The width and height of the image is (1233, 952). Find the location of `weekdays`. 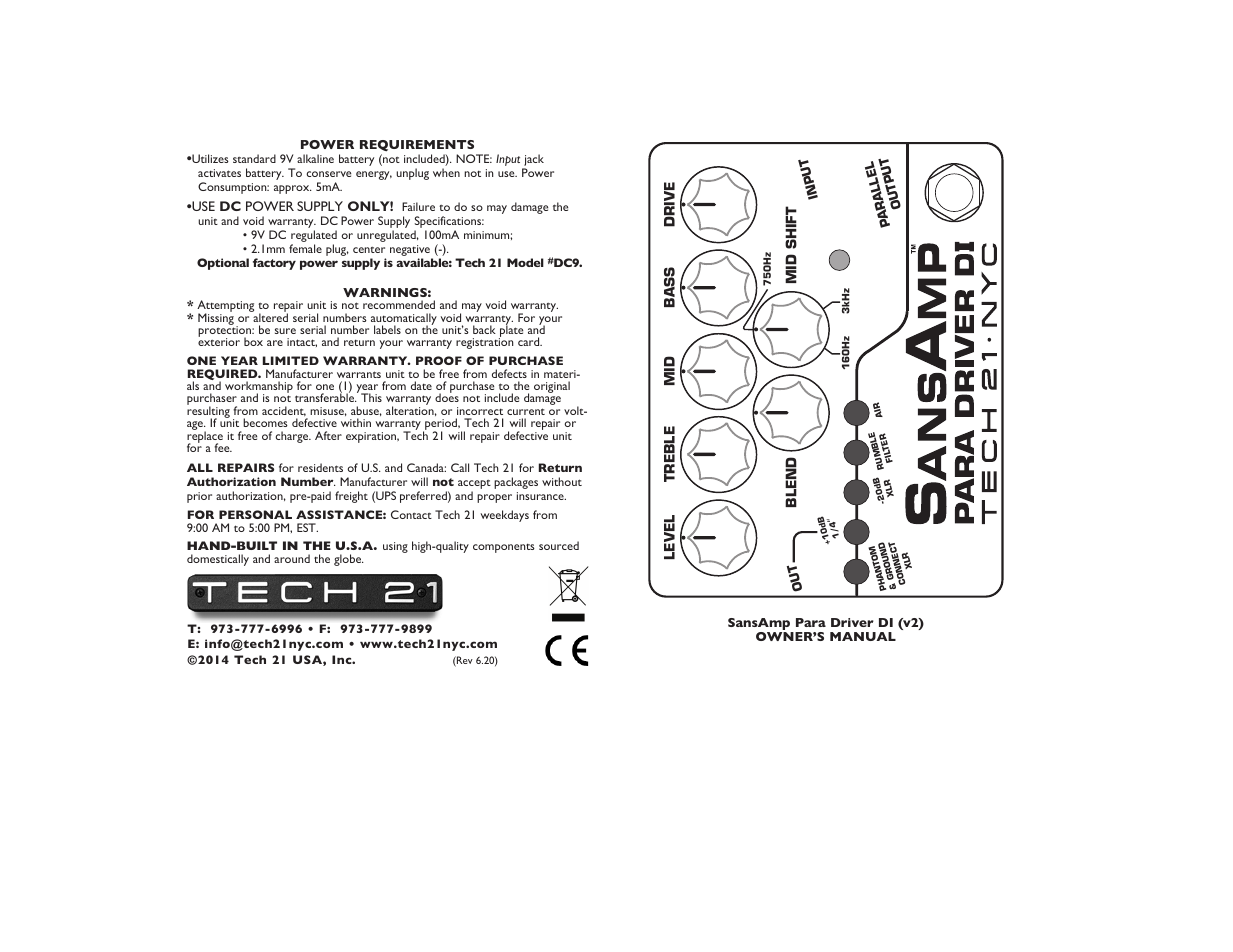

weekdays is located at coordinates (504, 516).
